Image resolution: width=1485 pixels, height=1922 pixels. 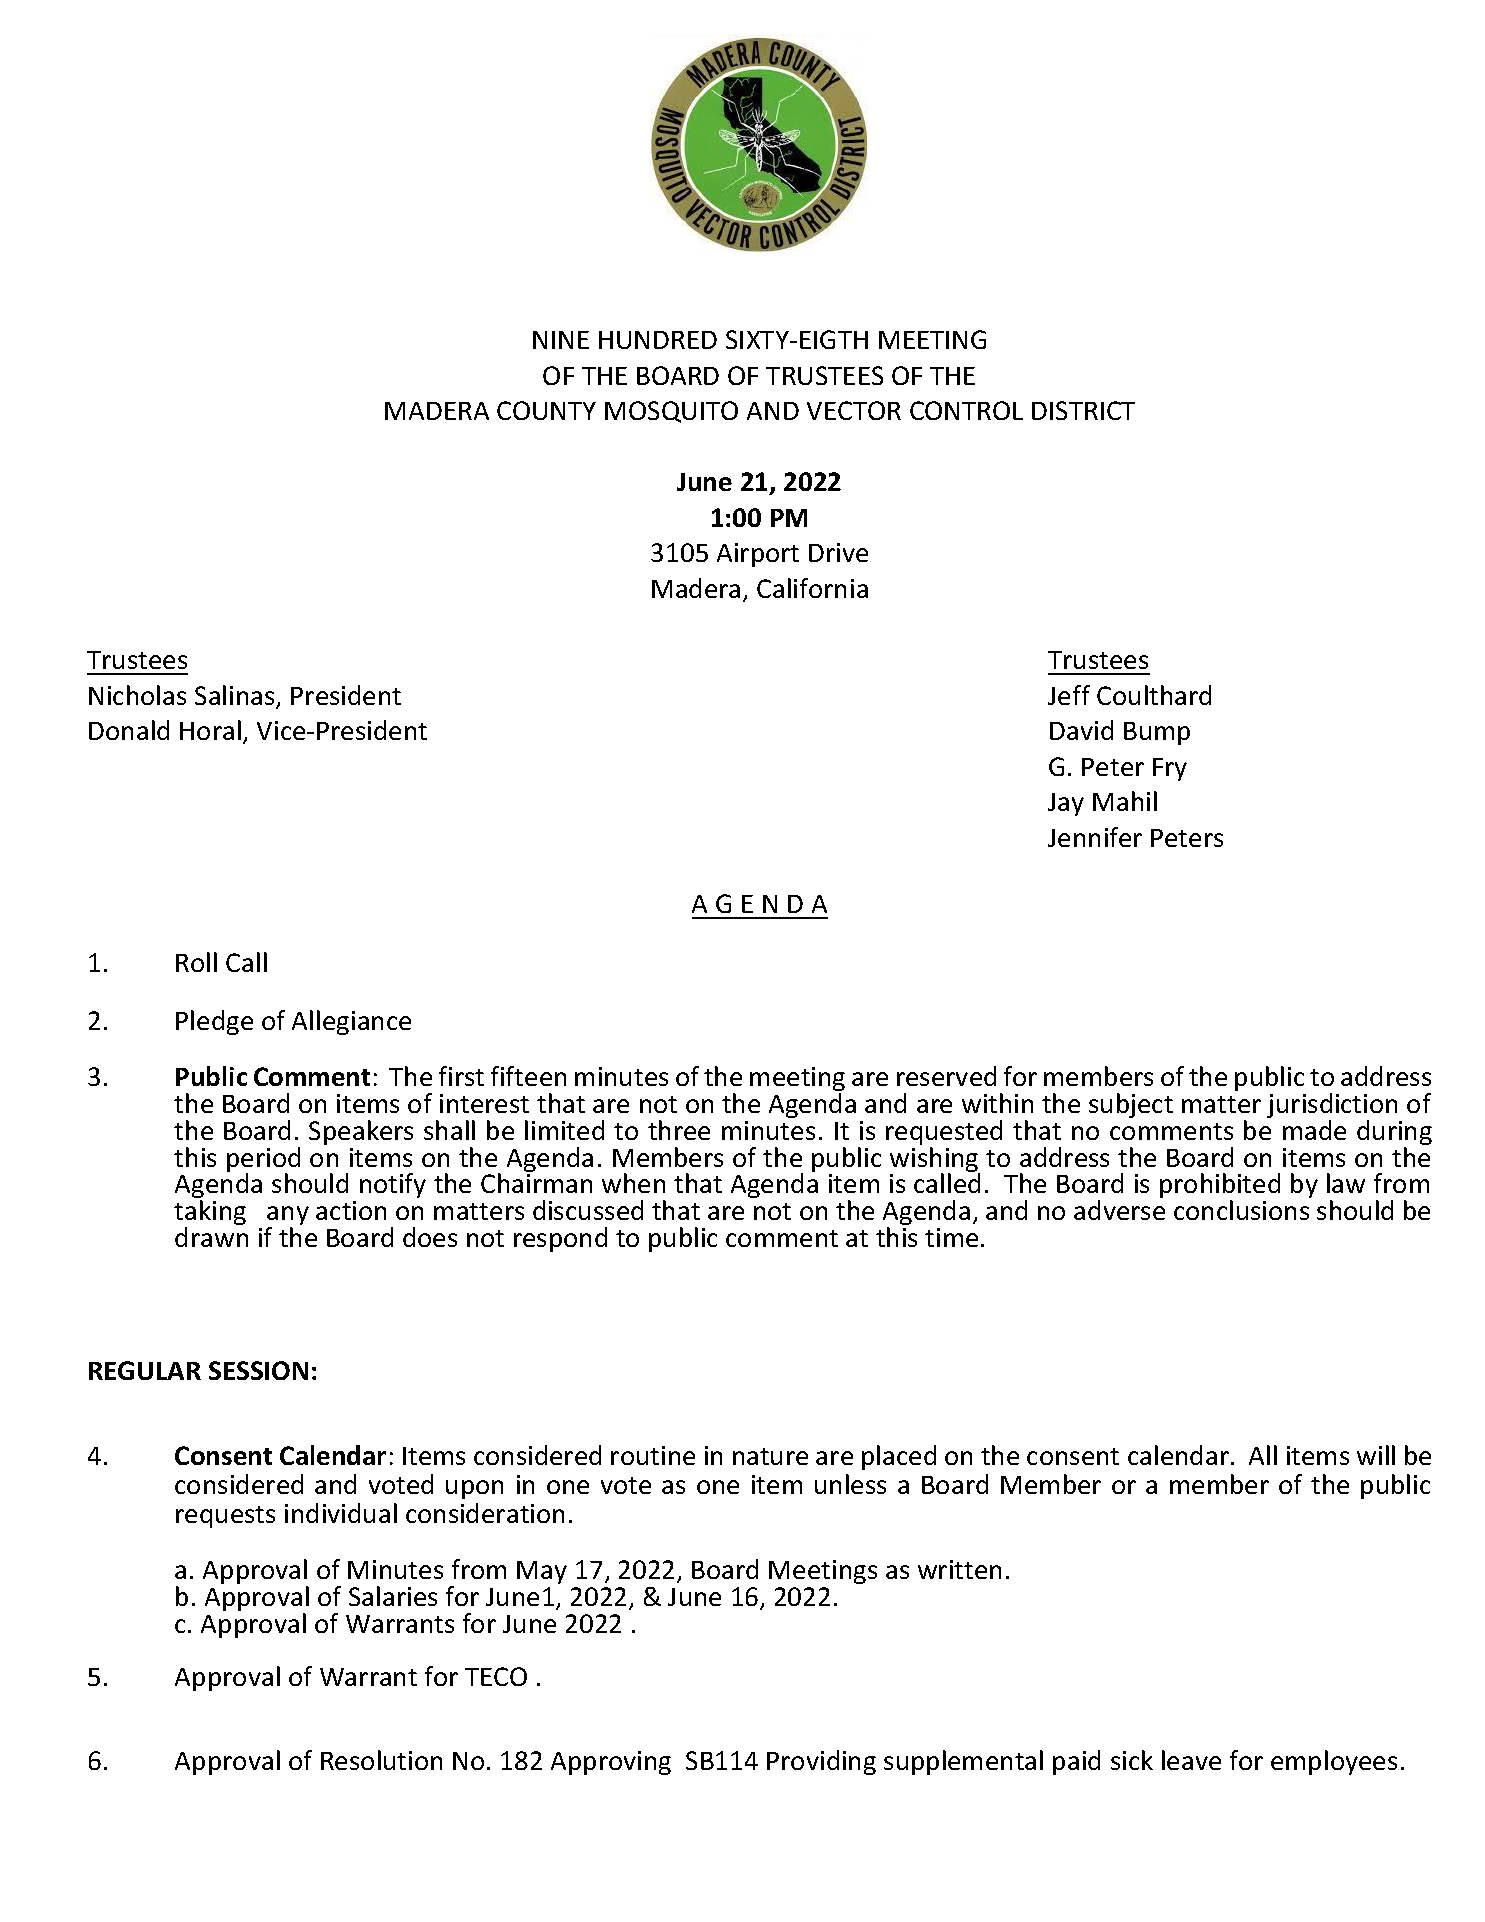 I want to click on MOSQUITO, so click(x=671, y=412).
